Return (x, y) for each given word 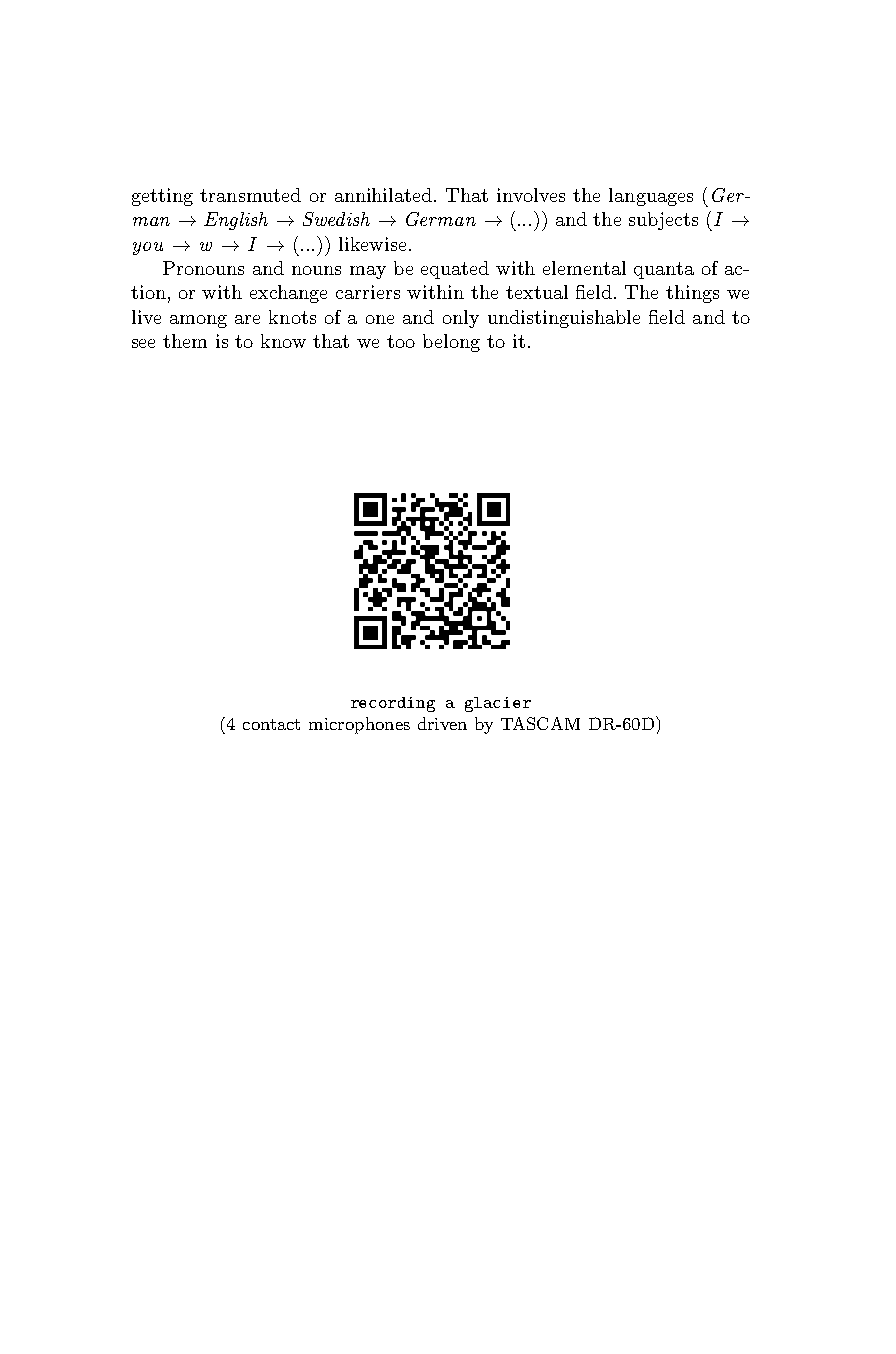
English (236, 221)
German (441, 219)
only (461, 319)
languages (651, 197)
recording (393, 704)
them (185, 341)
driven (442, 723)
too (401, 341)
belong (451, 343)
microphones (359, 725)
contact (271, 724)
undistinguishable (564, 319)
